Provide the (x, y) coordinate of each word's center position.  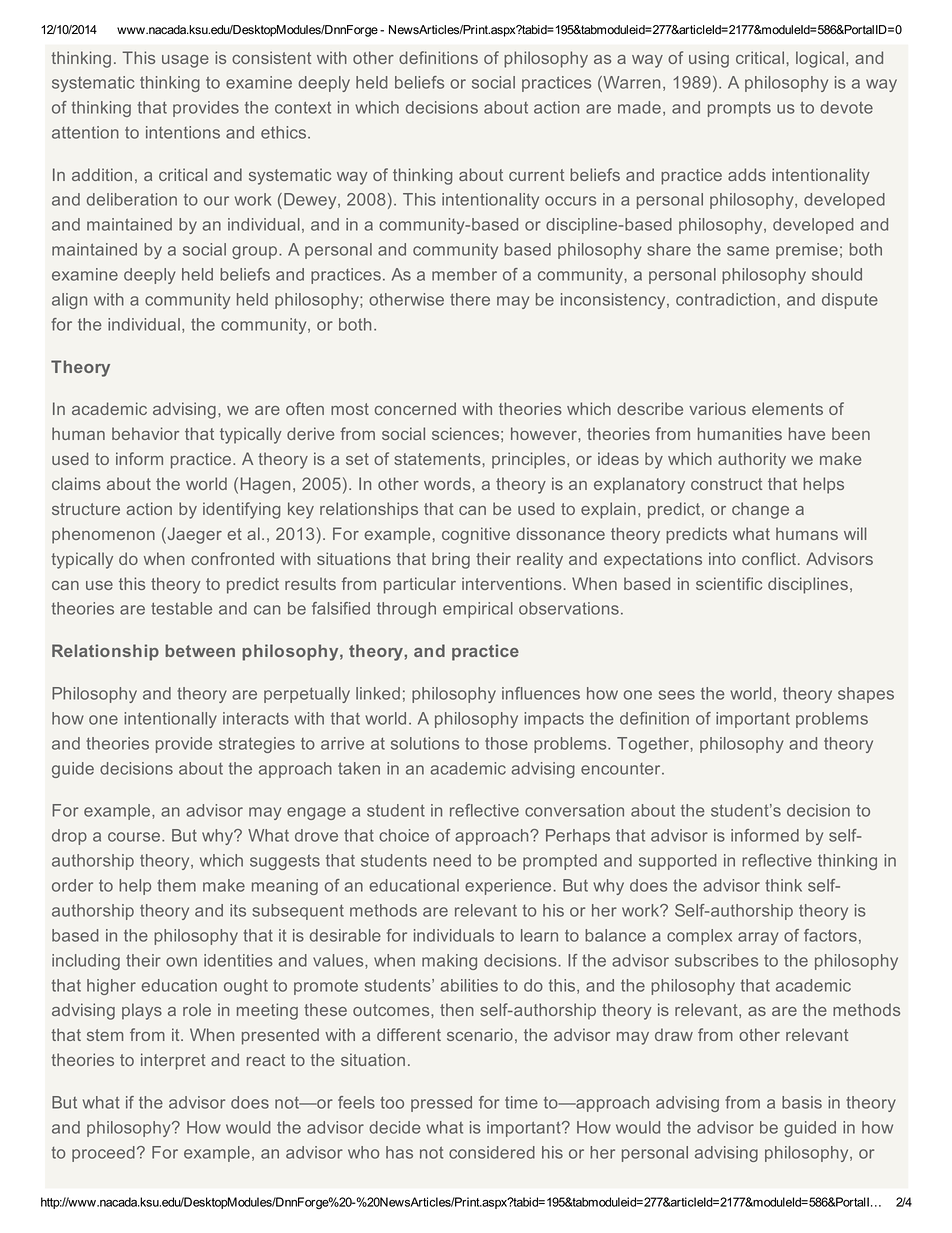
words (447, 483)
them (176, 885)
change (760, 510)
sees (677, 695)
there (470, 299)
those (506, 743)
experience (508, 887)
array (758, 938)
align (69, 301)
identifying (241, 510)
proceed (103, 1154)
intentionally (170, 720)
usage (185, 61)
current (536, 175)
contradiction (725, 299)
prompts (739, 109)
